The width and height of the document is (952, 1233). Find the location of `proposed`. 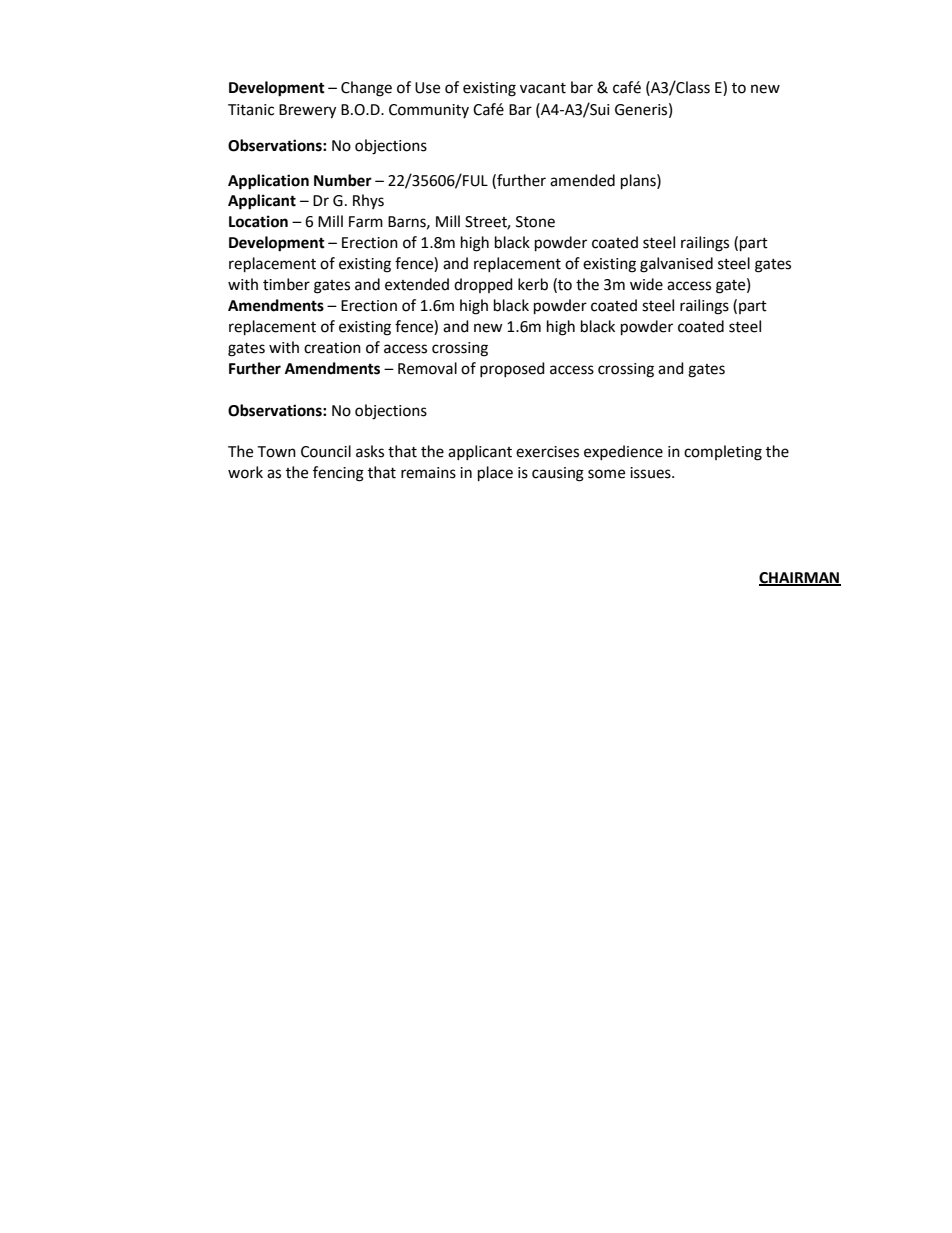

proposed is located at coordinates (512, 369).
